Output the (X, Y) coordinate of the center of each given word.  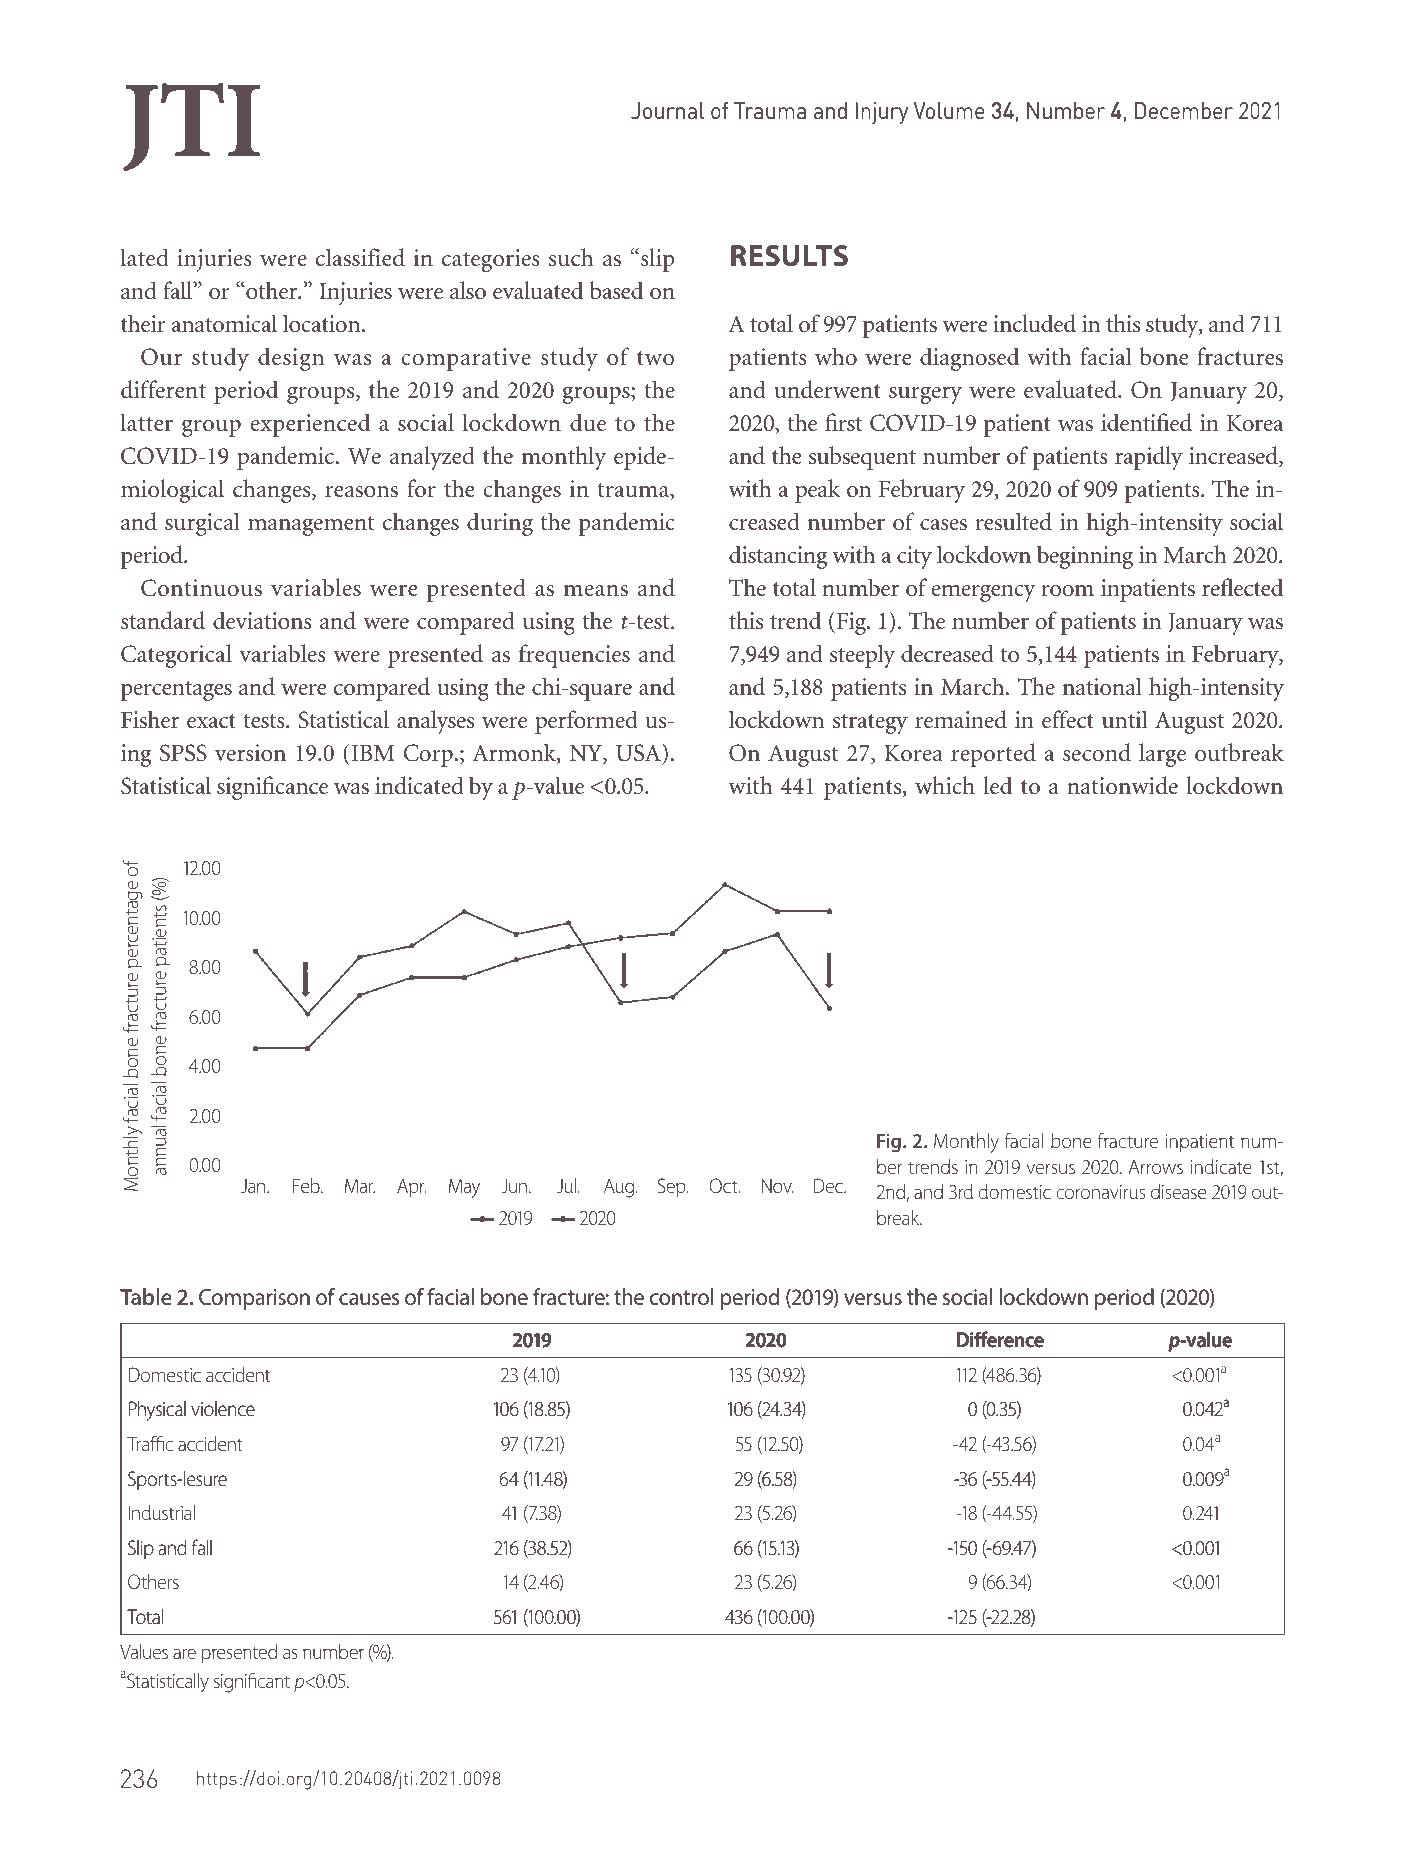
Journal (667, 110)
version (250, 753)
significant (252, 1683)
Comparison (254, 1299)
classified (360, 257)
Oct (725, 1185)
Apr (411, 1187)
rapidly (1149, 458)
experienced (310, 425)
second (1097, 752)
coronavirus (1100, 1192)
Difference (1000, 1339)
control (681, 1297)
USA (639, 754)
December (1184, 110)
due (588, 422)
